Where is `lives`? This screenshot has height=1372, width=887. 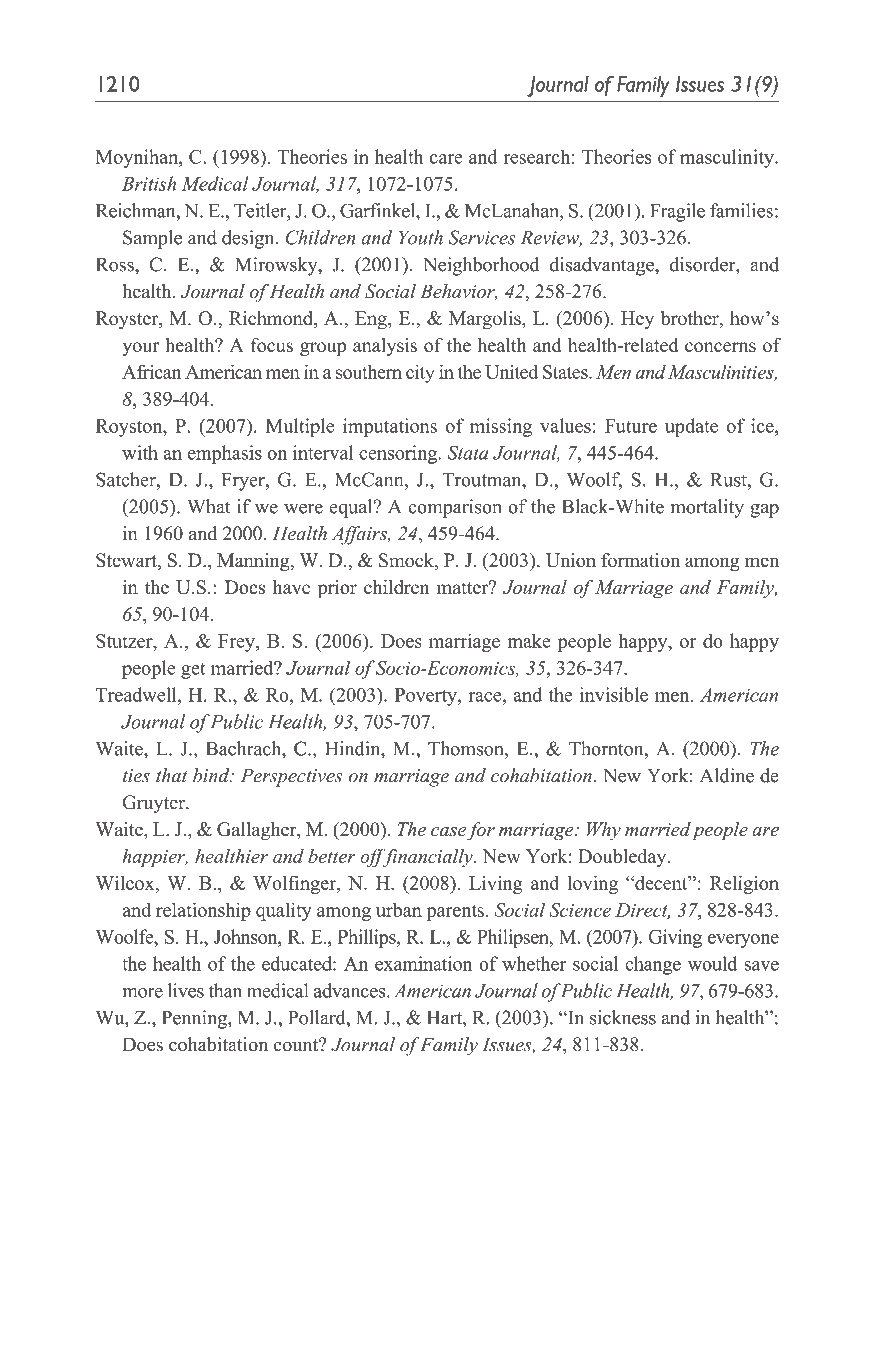 lives is located at coordinates (186, 990).
